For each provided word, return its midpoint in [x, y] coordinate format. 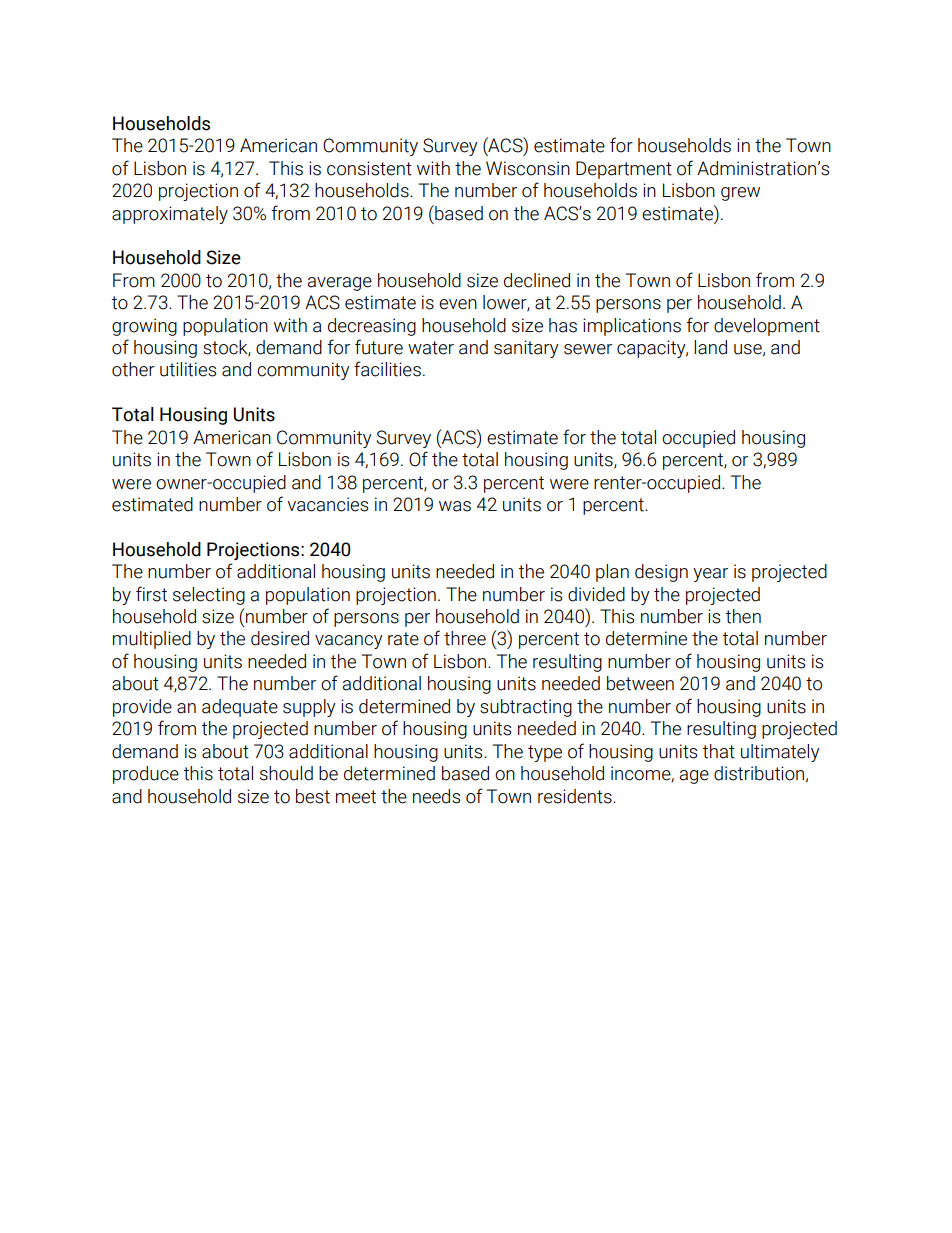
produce [146, 775]
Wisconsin [528, 168]
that [718, 751]
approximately [170, 215]
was [455, 506]
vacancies [327, 504]
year [710, 575]
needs [436, 796]
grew [740, 194]
